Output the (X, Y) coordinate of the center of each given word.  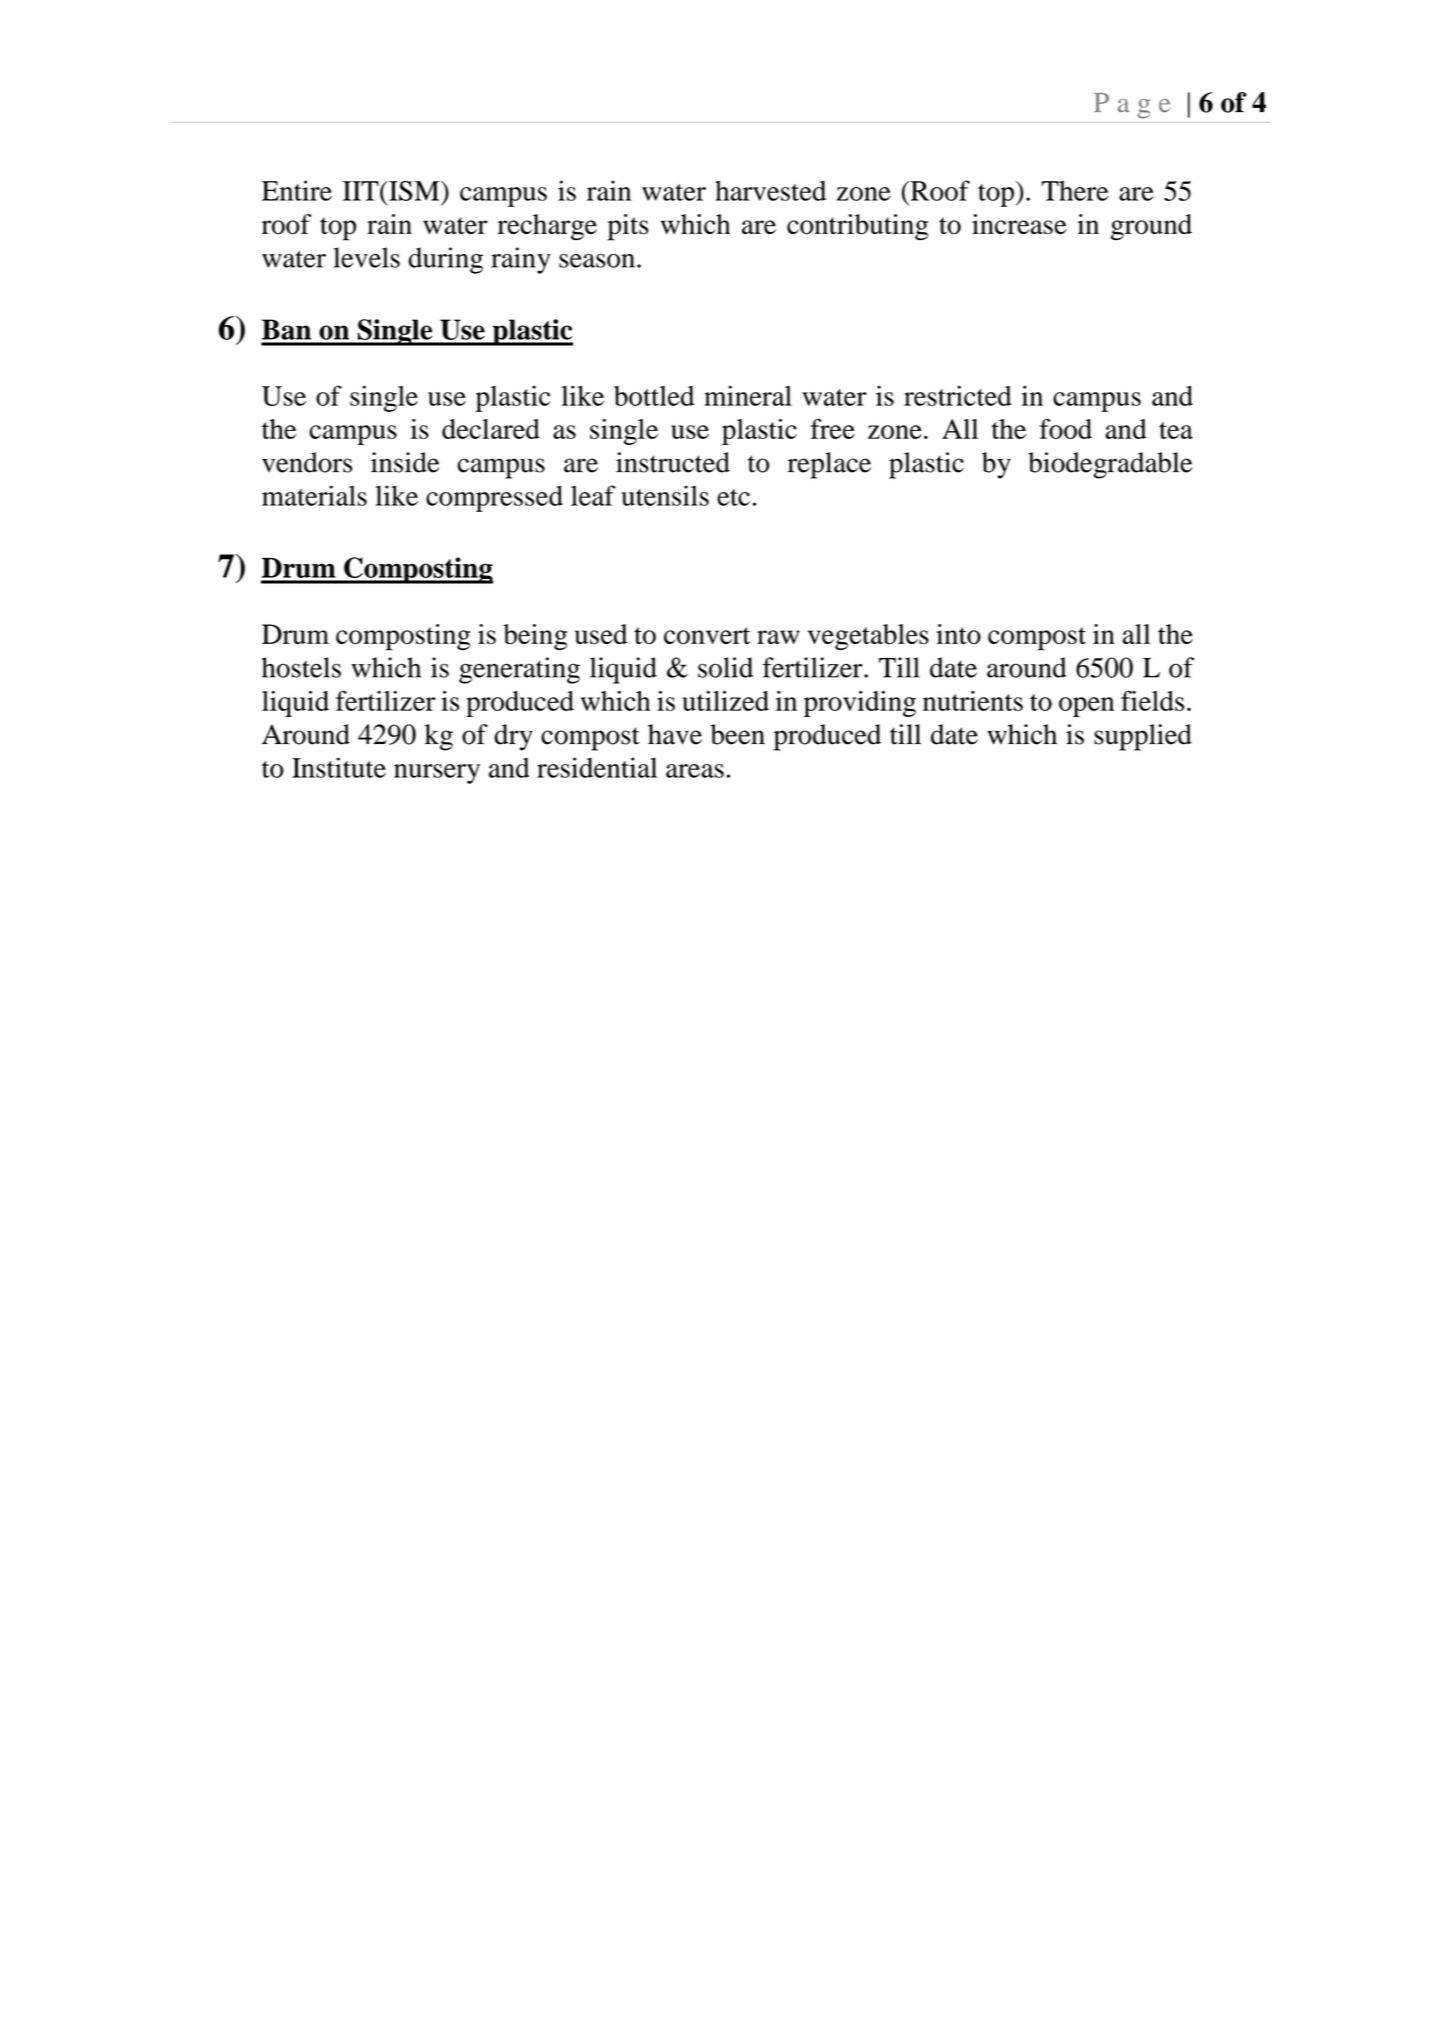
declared (491, 429)
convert (707, 636)
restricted (958, 395)
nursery (437, 774)
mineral (748, 395)
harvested (770, 190)
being (535, 637)
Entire (297, 190)
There (1075, 190)
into (958, 634)
